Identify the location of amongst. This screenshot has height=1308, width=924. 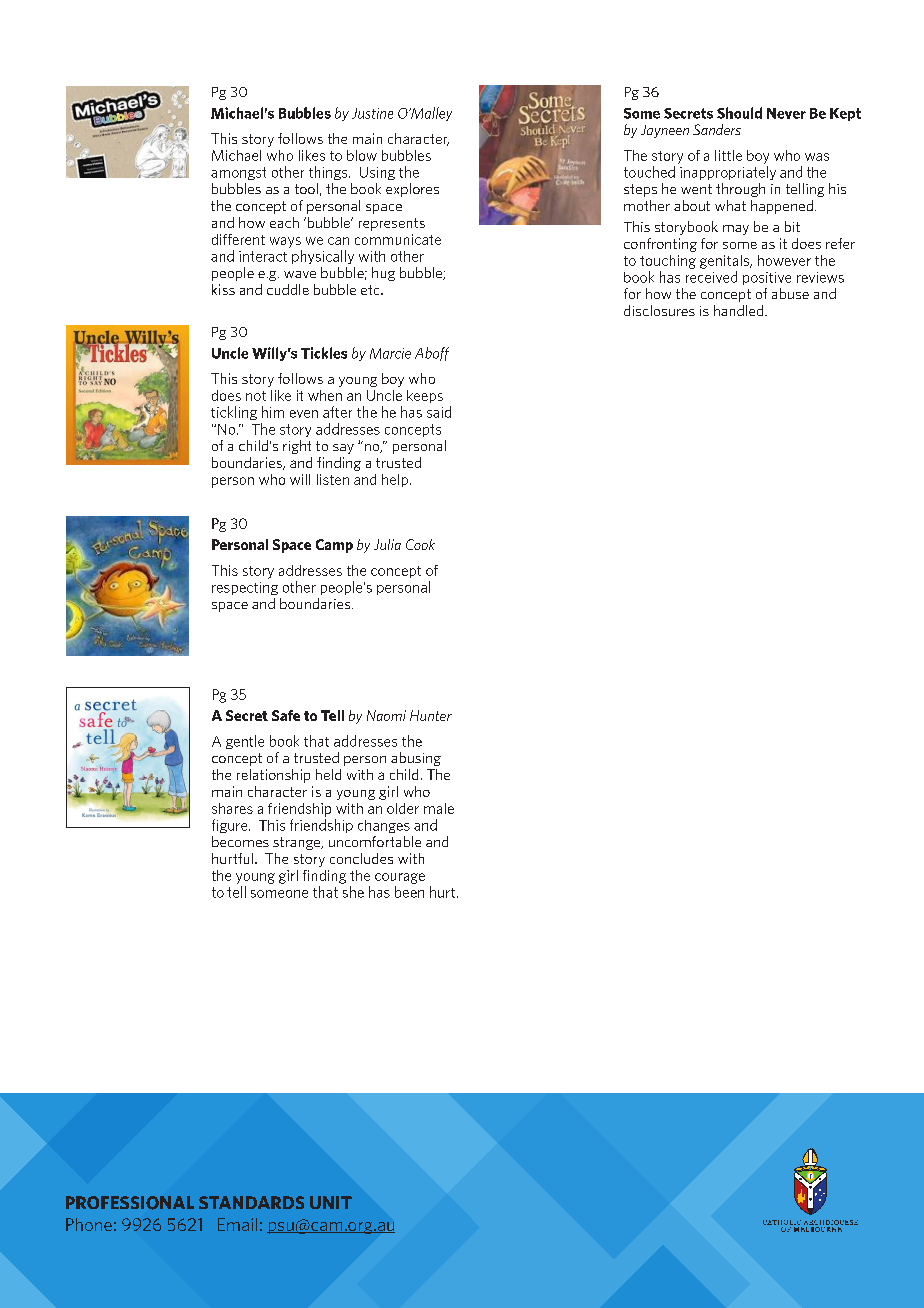
(238, 173).
